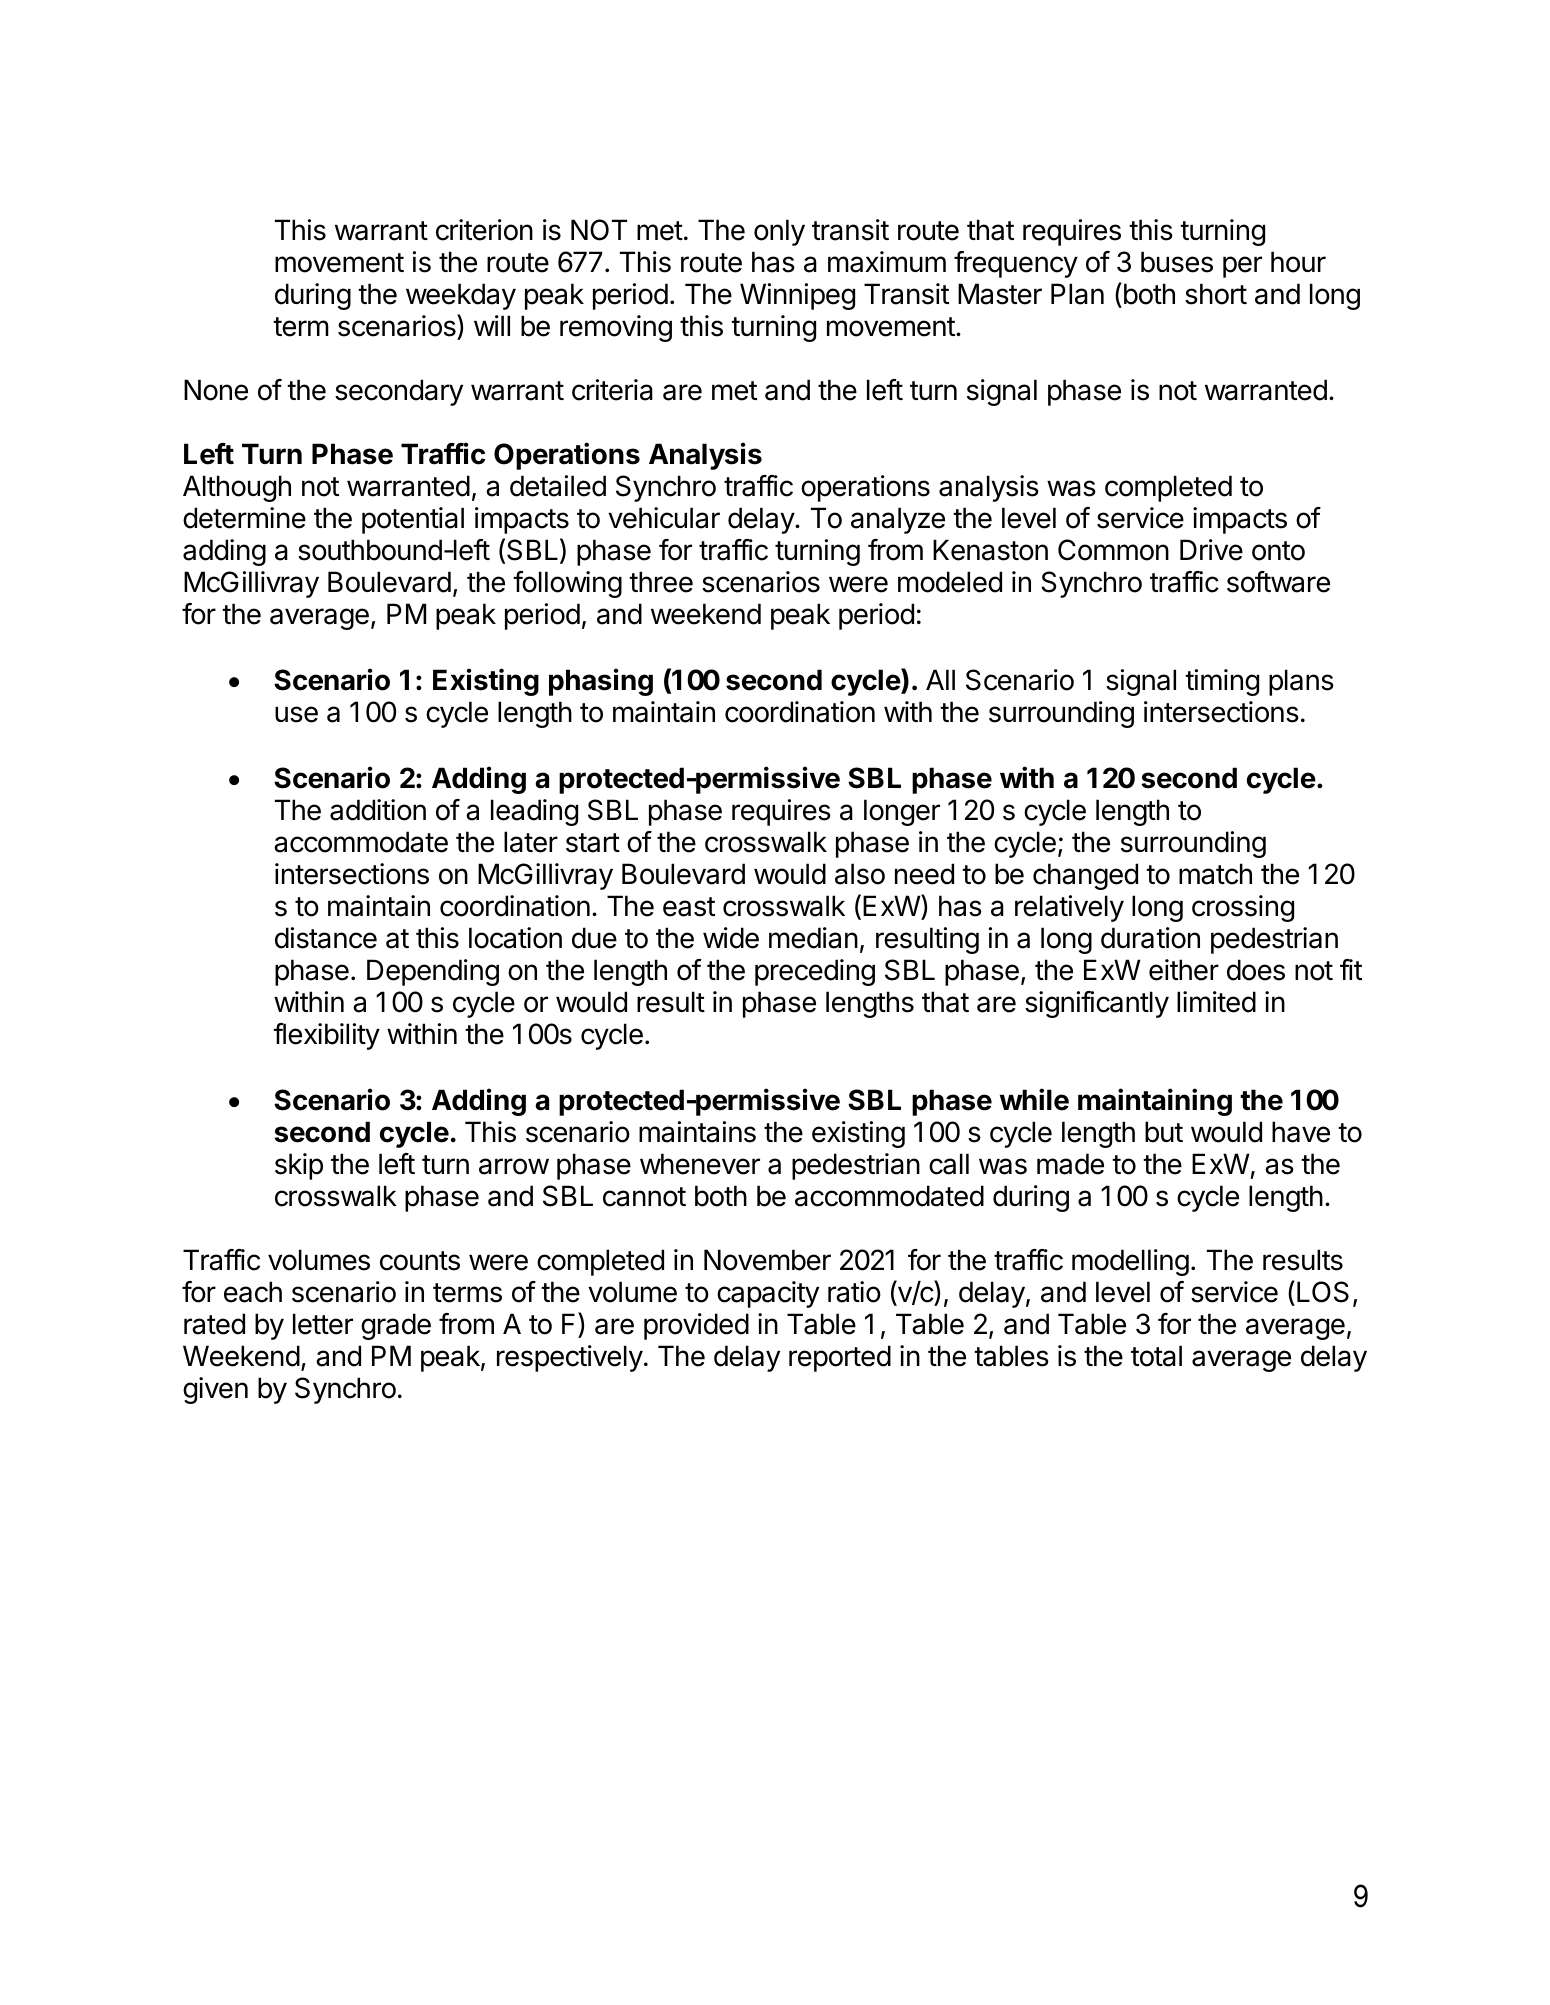  I want to click on buses, so click(1177, 262).
